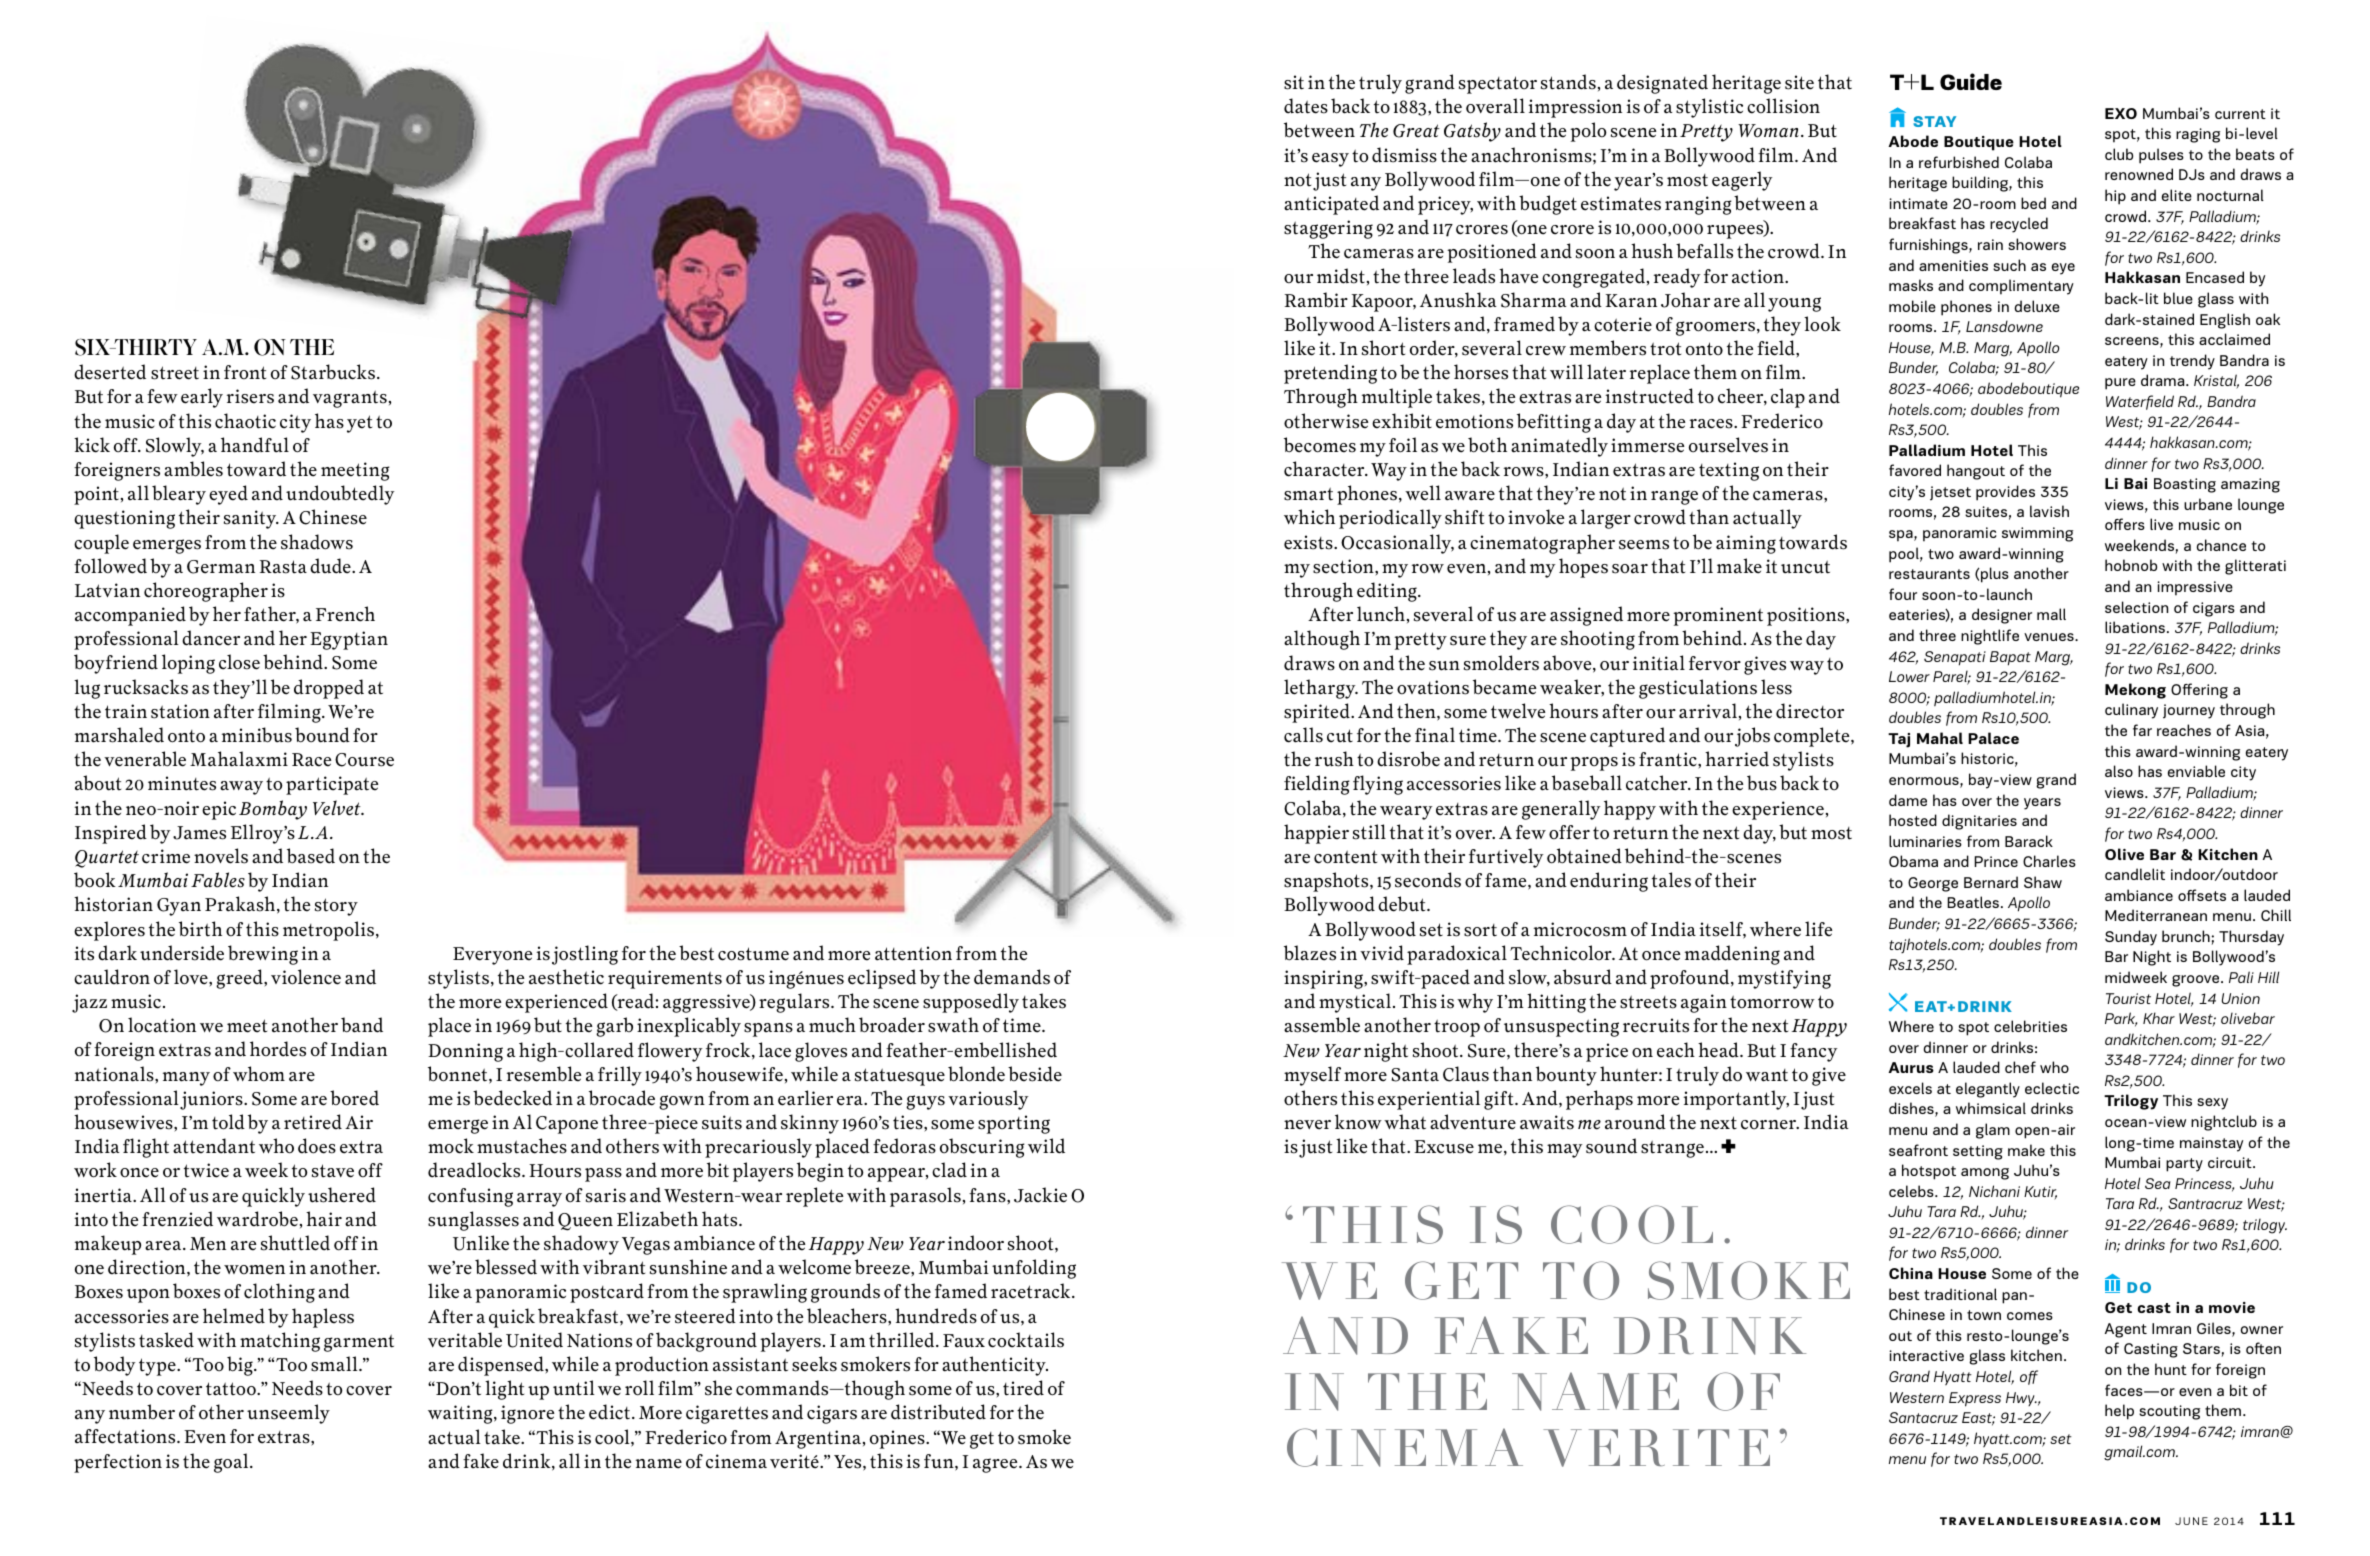  Describe the element at coordinates (1334, 759) in the image. I see `rush` at that location.
